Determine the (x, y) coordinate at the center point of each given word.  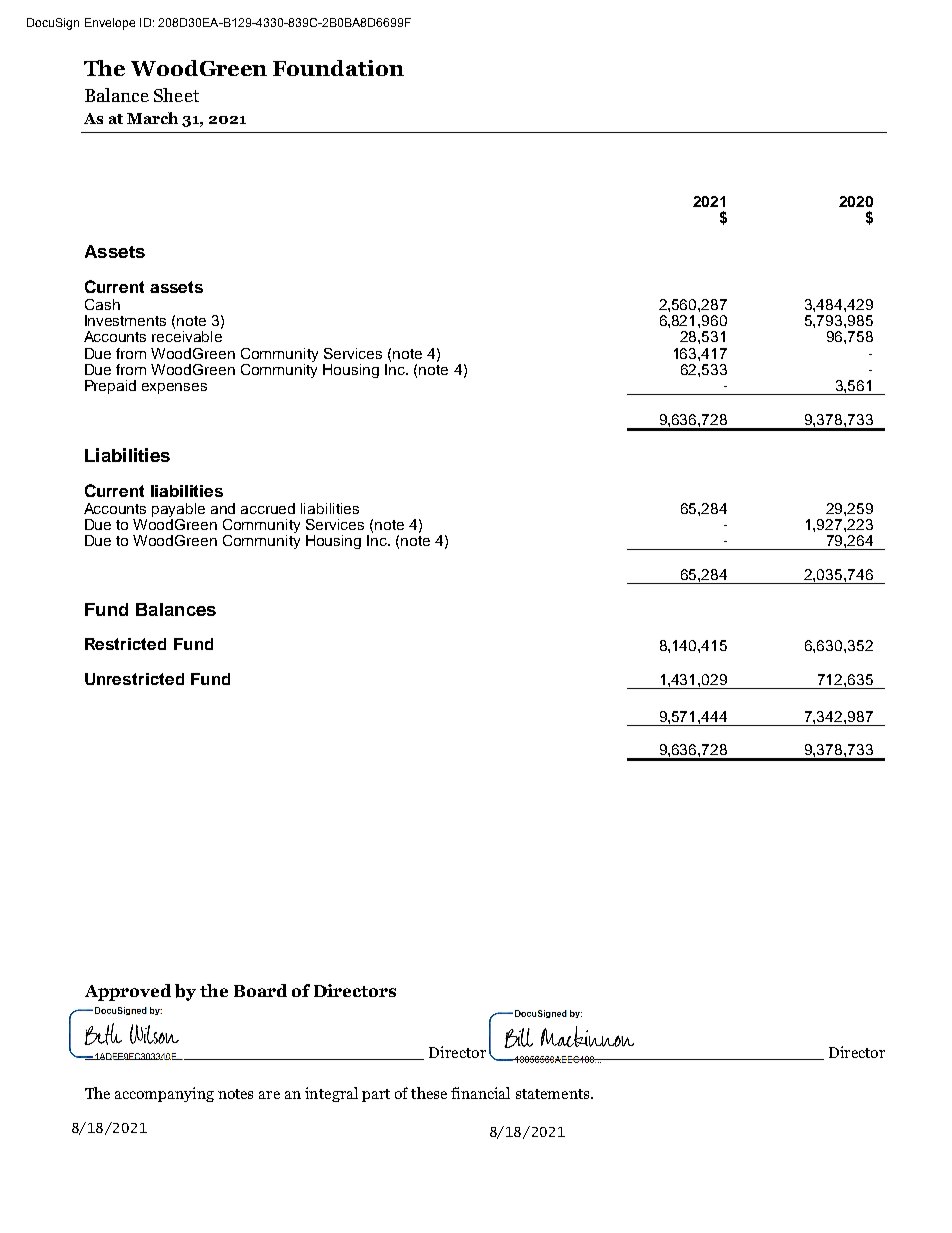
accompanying (164, 1094)
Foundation (338, 68)
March (152, 118)
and (223, 508)
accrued (268, 508)
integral (331, 1094)
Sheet (176, 95)
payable (178, 510)
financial (480, 1093)
